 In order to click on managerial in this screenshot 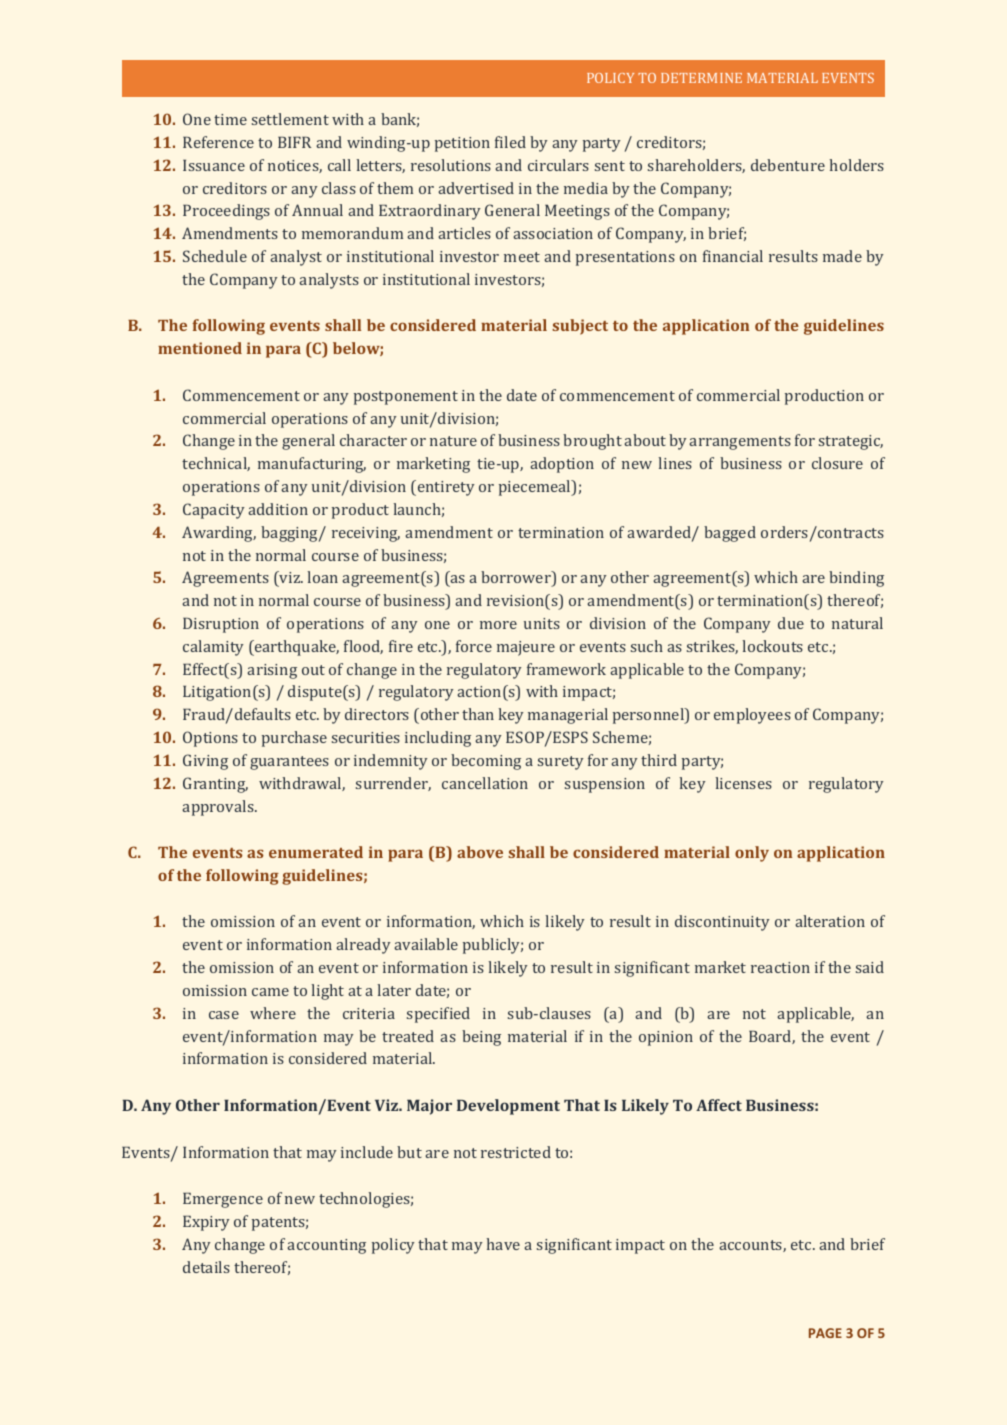, I will do `click(568, 716)`.
